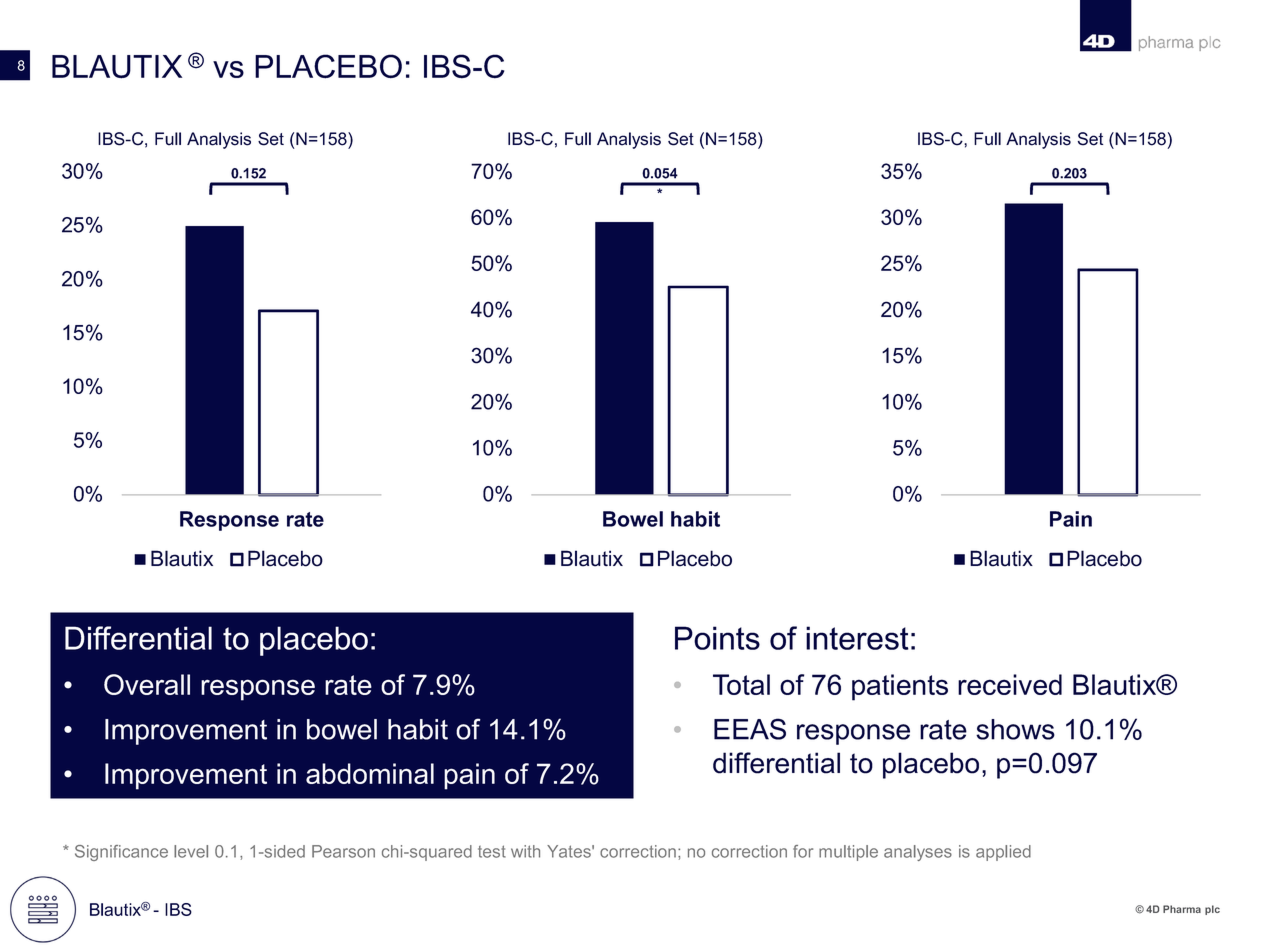 Image resolution: width=1270 pixels, height=952 pixels. Describe the element at coordinates (147, 684) in the screenshot. I see `Overall` at that location.
